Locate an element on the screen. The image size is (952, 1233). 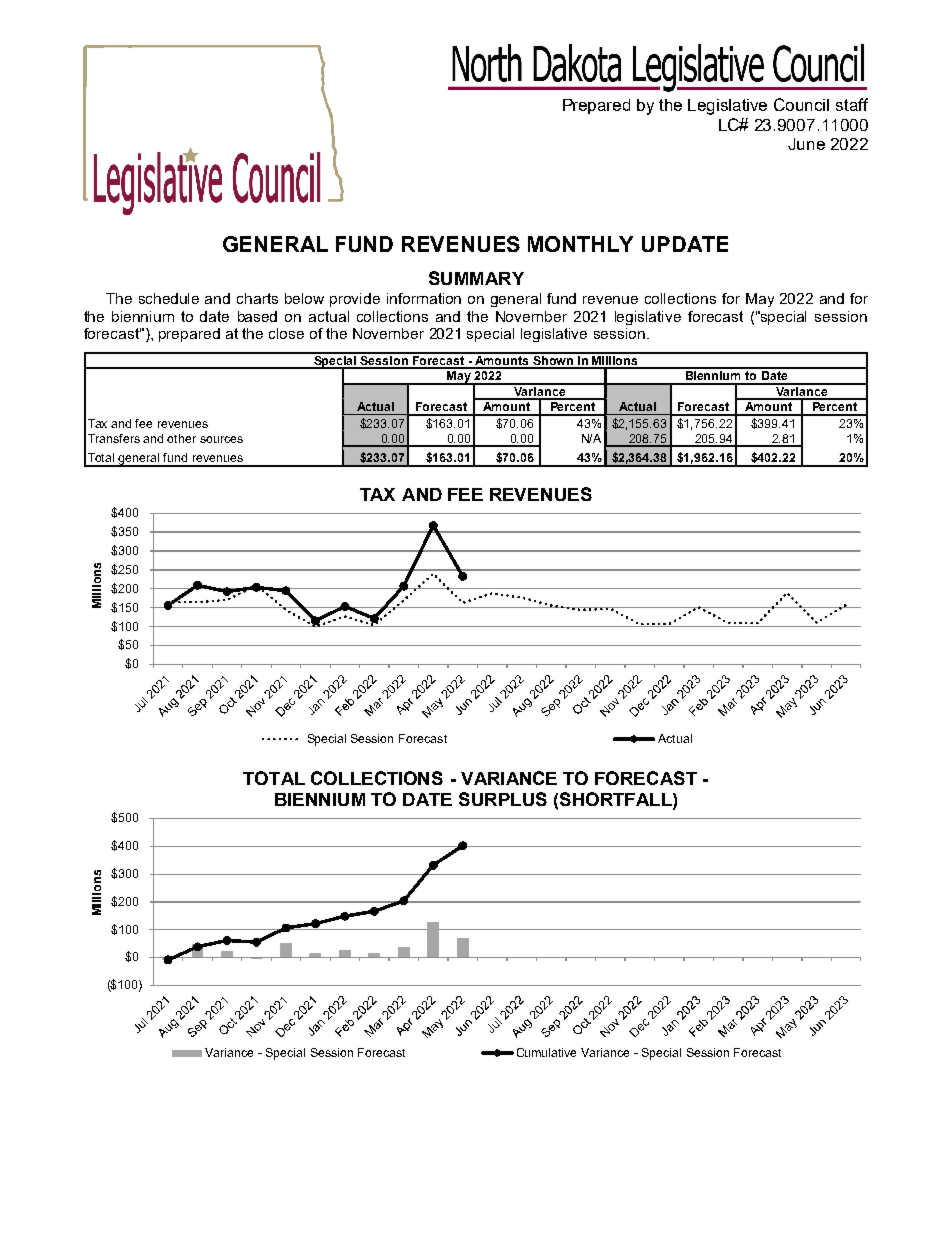
Cumulative is located at coordinates (546, 1052).
